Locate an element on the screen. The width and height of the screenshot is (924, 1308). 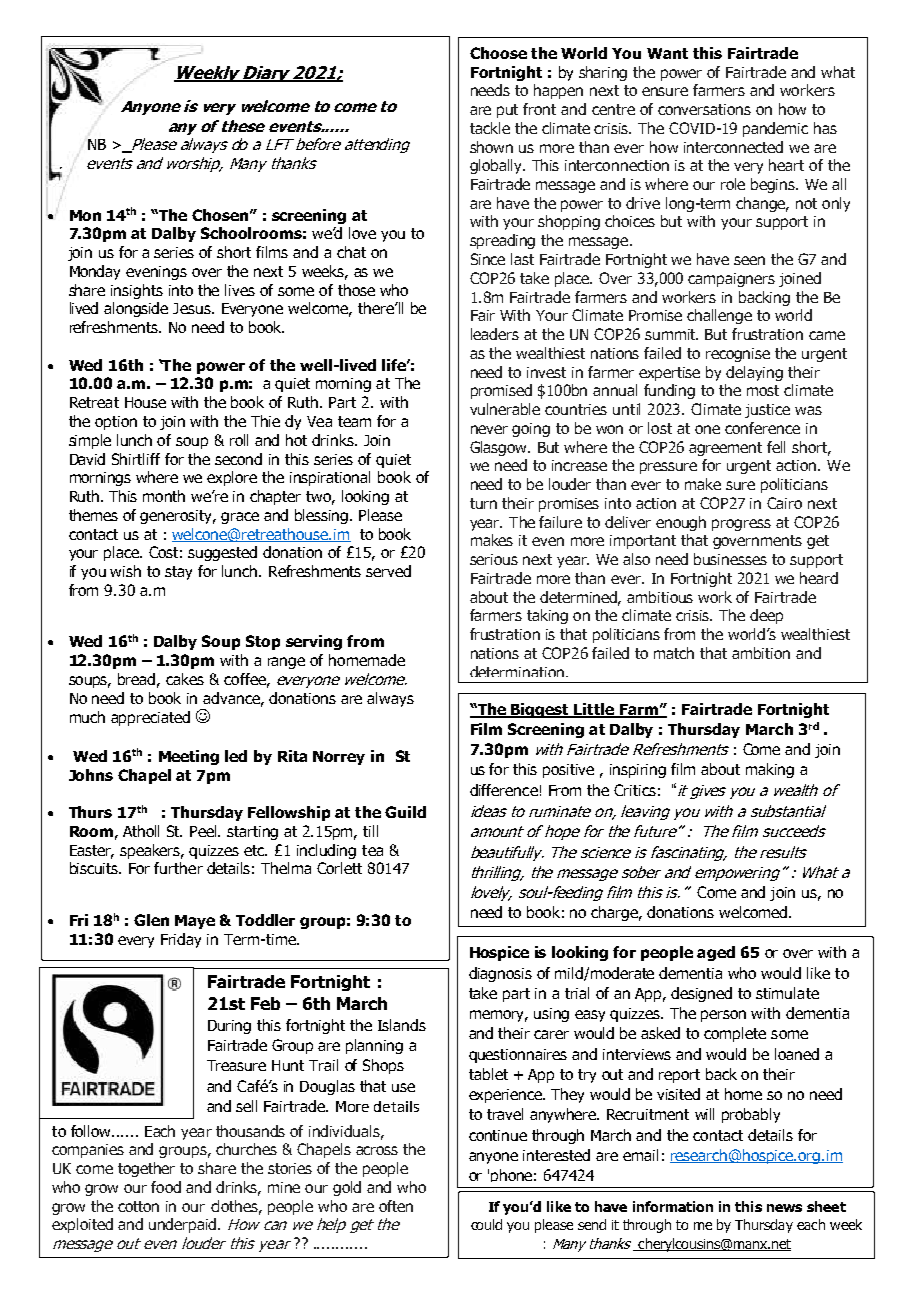
Monday is located at coordinates (95, 272).
